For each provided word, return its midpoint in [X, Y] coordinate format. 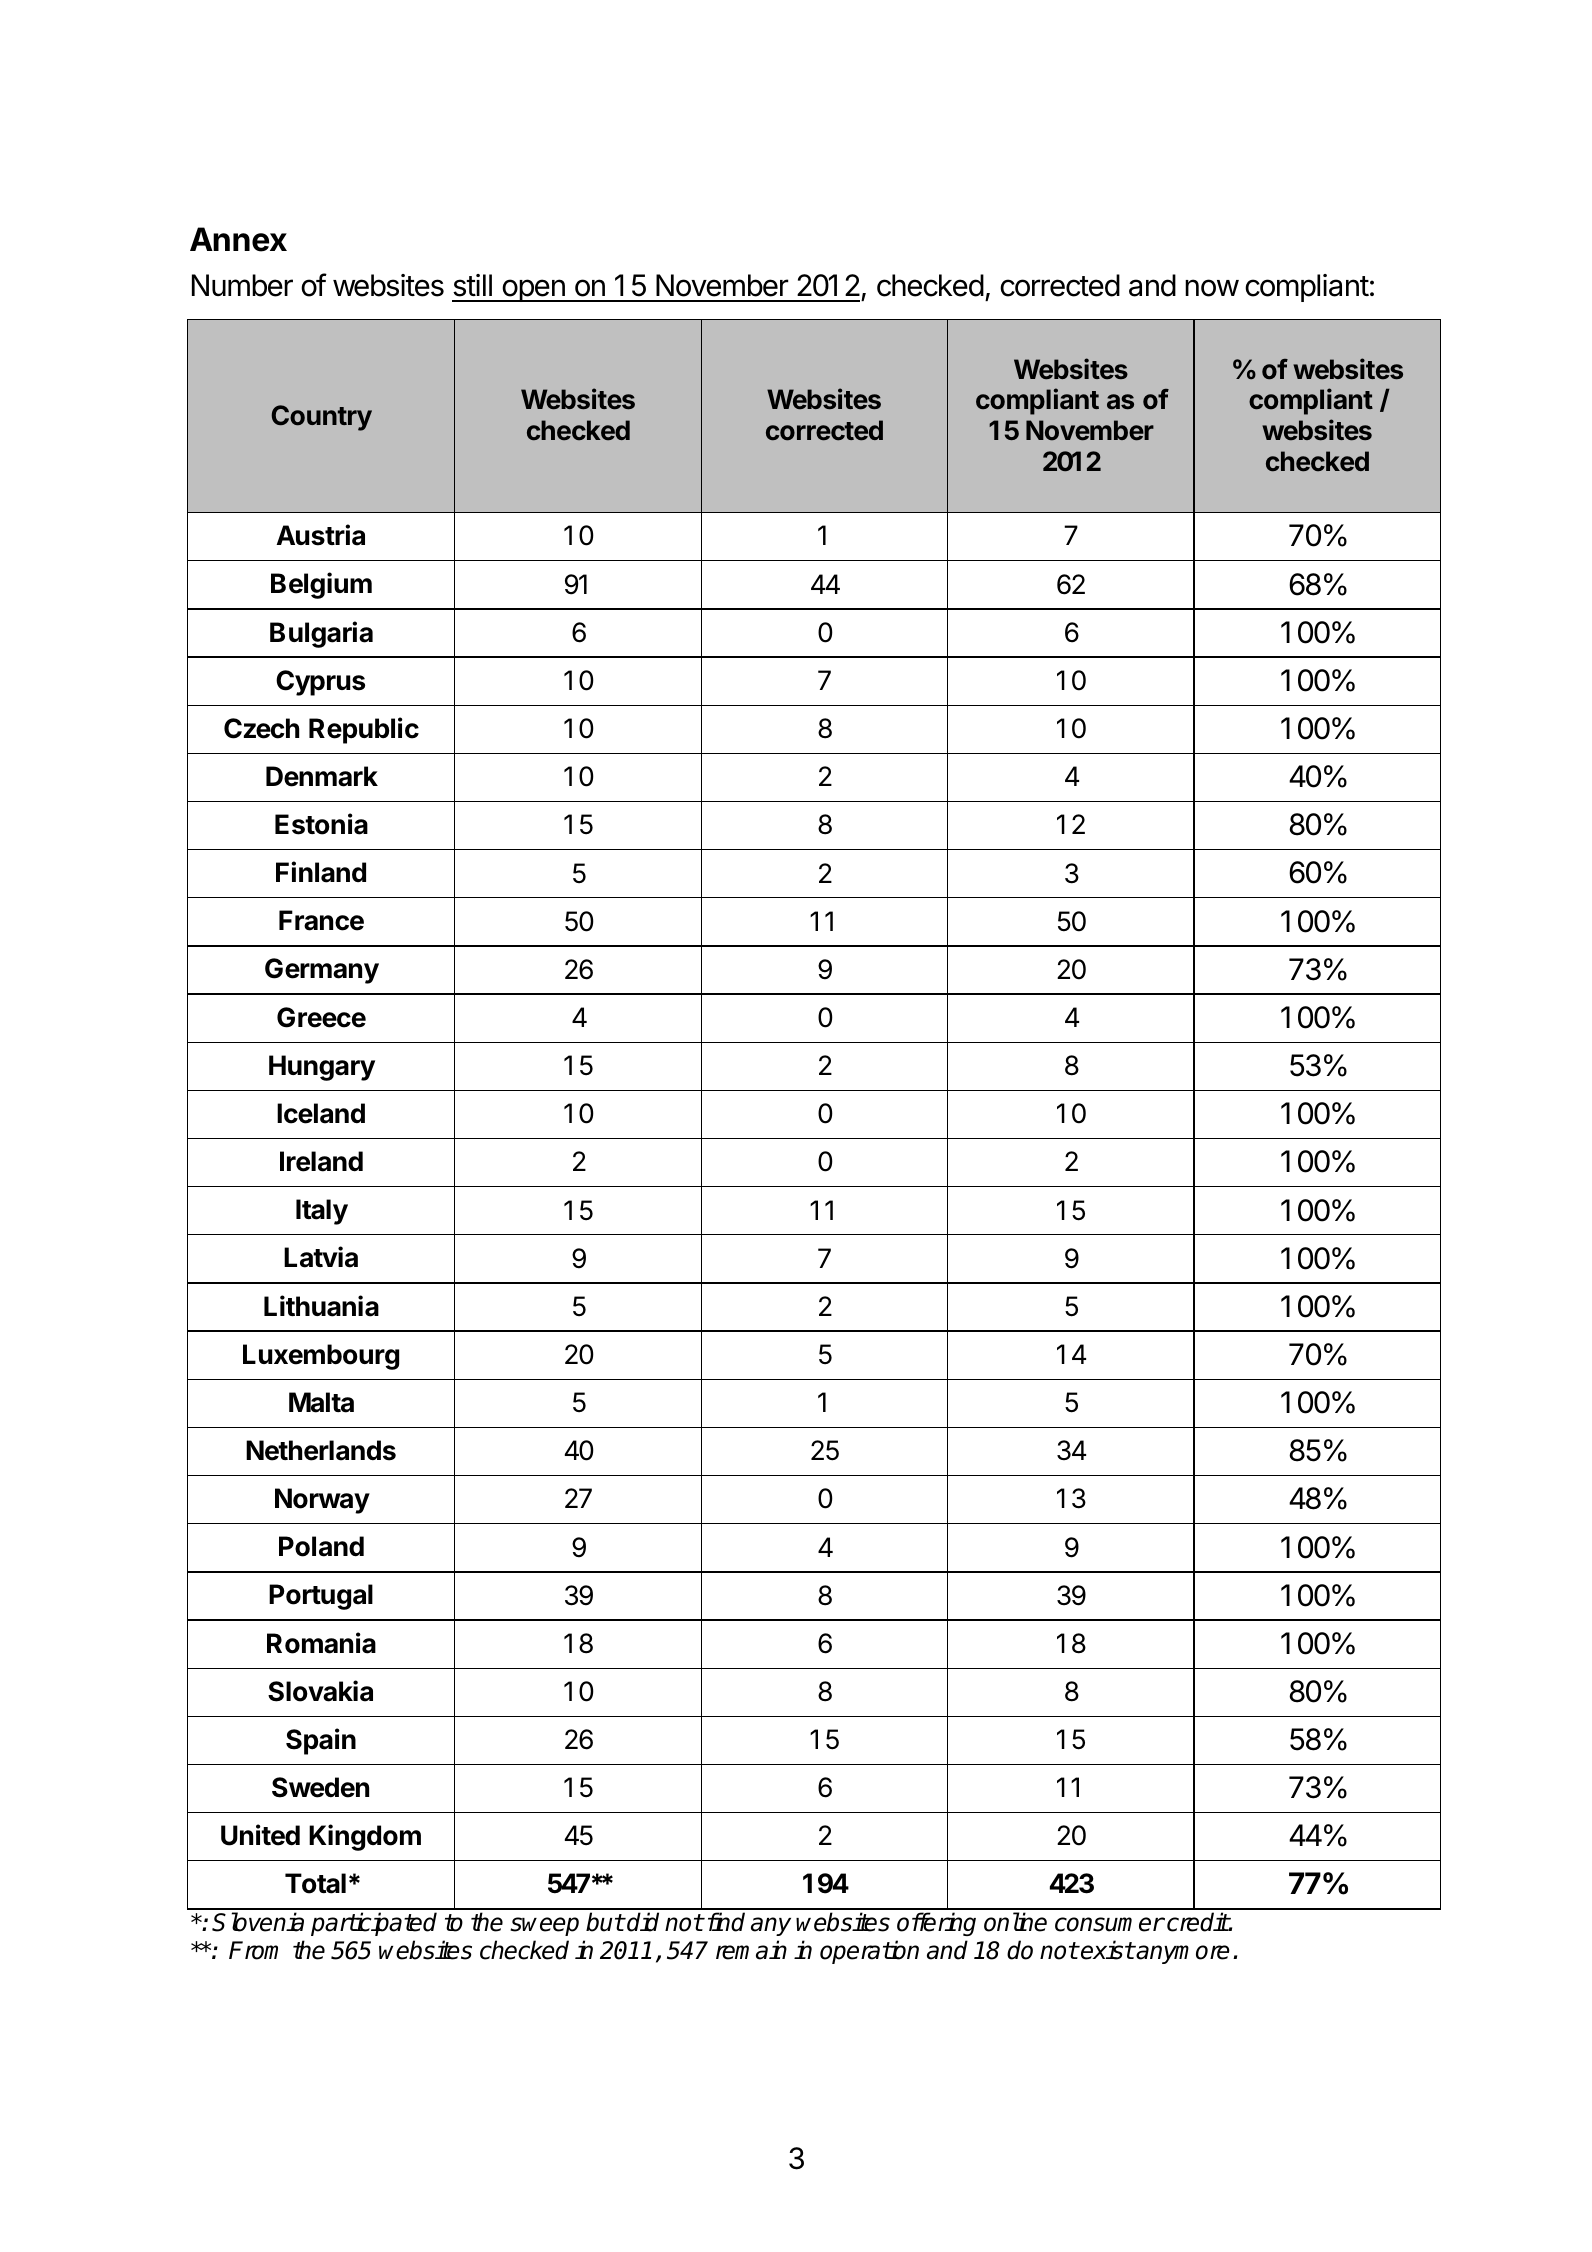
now [1212, 288]
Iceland [321, 1113]
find [726, 1922]
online [1015, 1922]
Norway [322, 1501]
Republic [364, 730]
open [533, 290]
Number [242, 285]
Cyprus [320, 683]
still [472, 285]
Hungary [322, 1068]
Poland [321, 1546]
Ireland [321, 1161]
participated [374, 1924]
